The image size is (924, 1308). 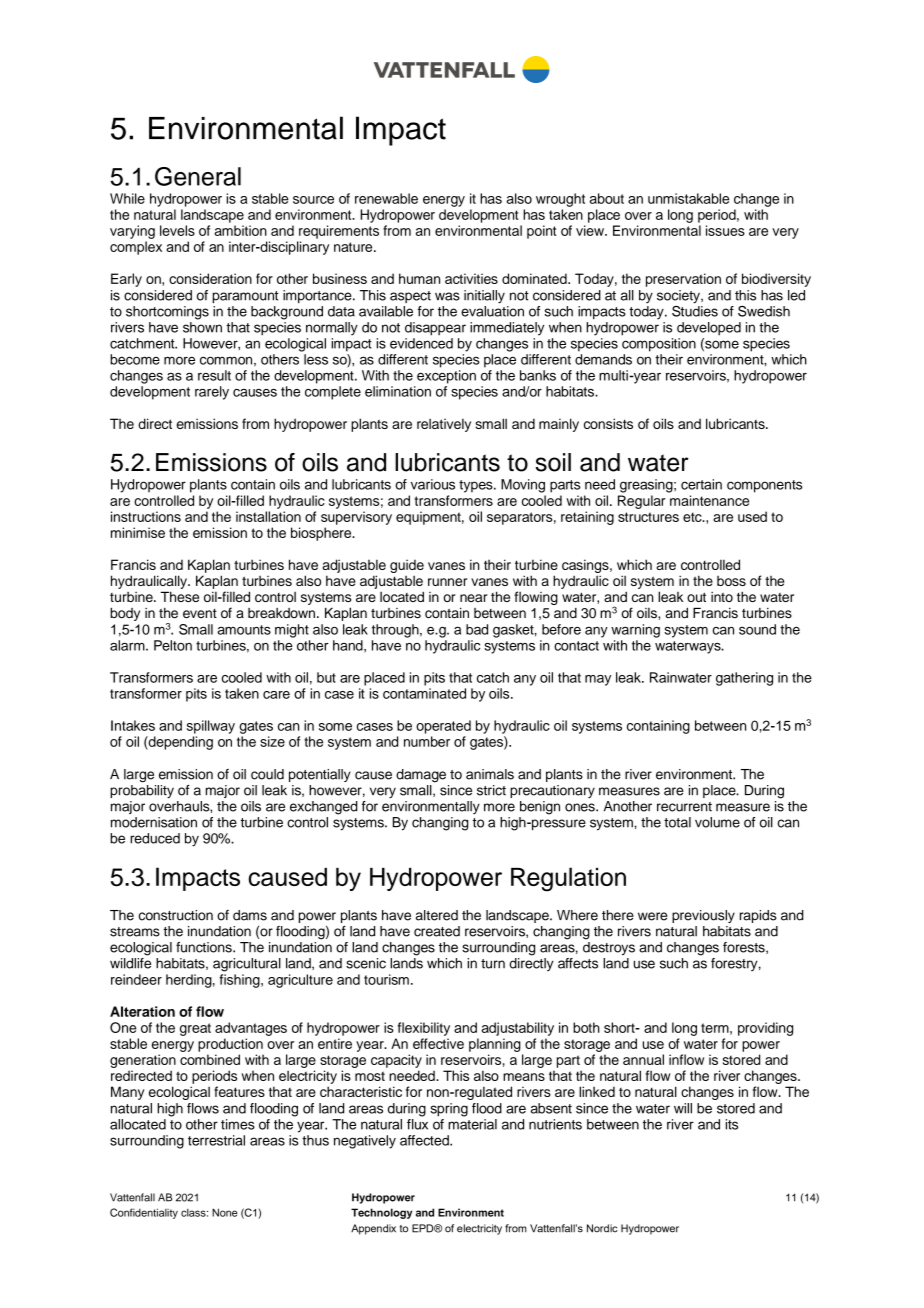 What do you see at coordinates (471, 278) in the image?
I see `activities` at bounding box center [471, 278].
